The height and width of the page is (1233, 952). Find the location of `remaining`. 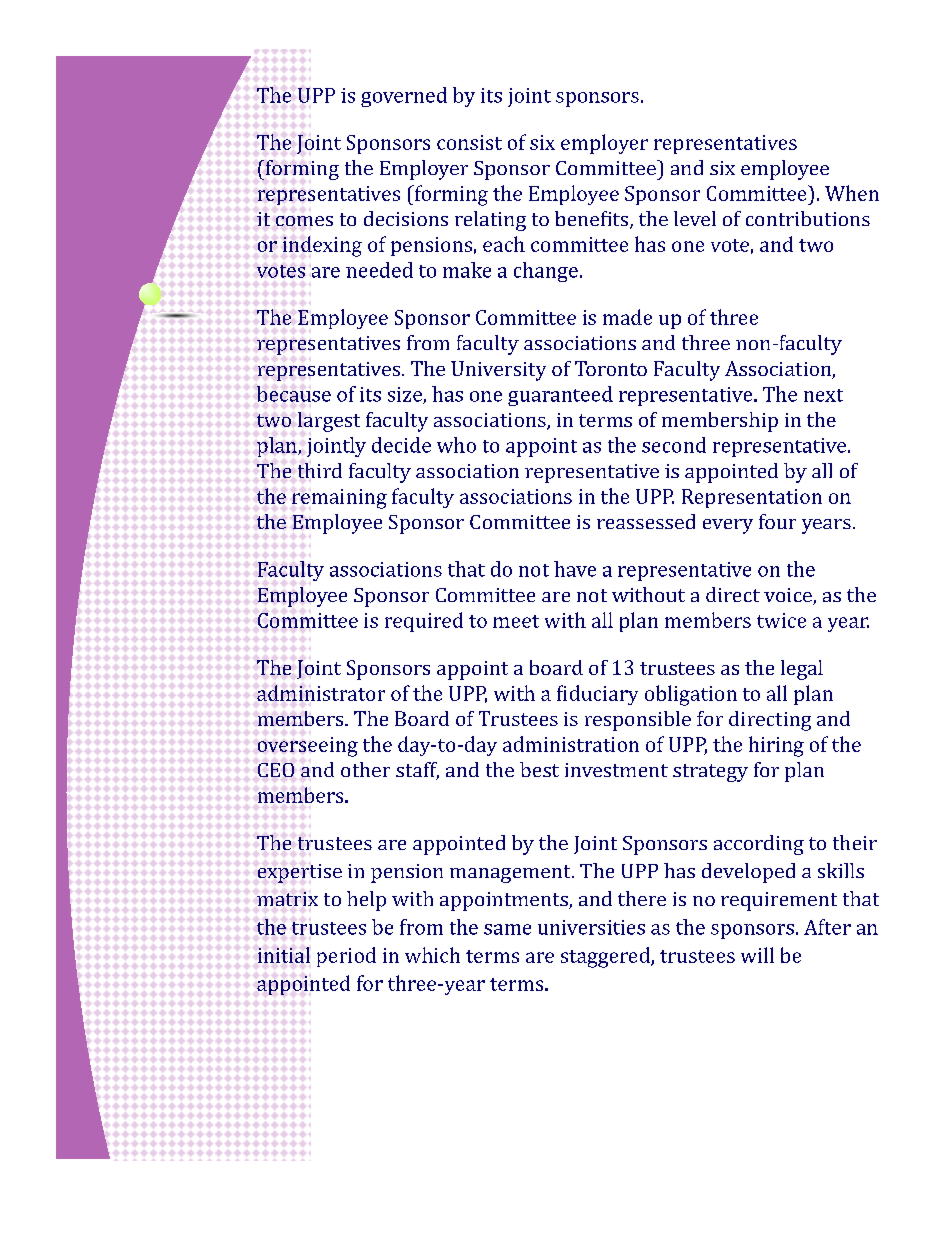

remaining is located at coordinates (339, 499).
